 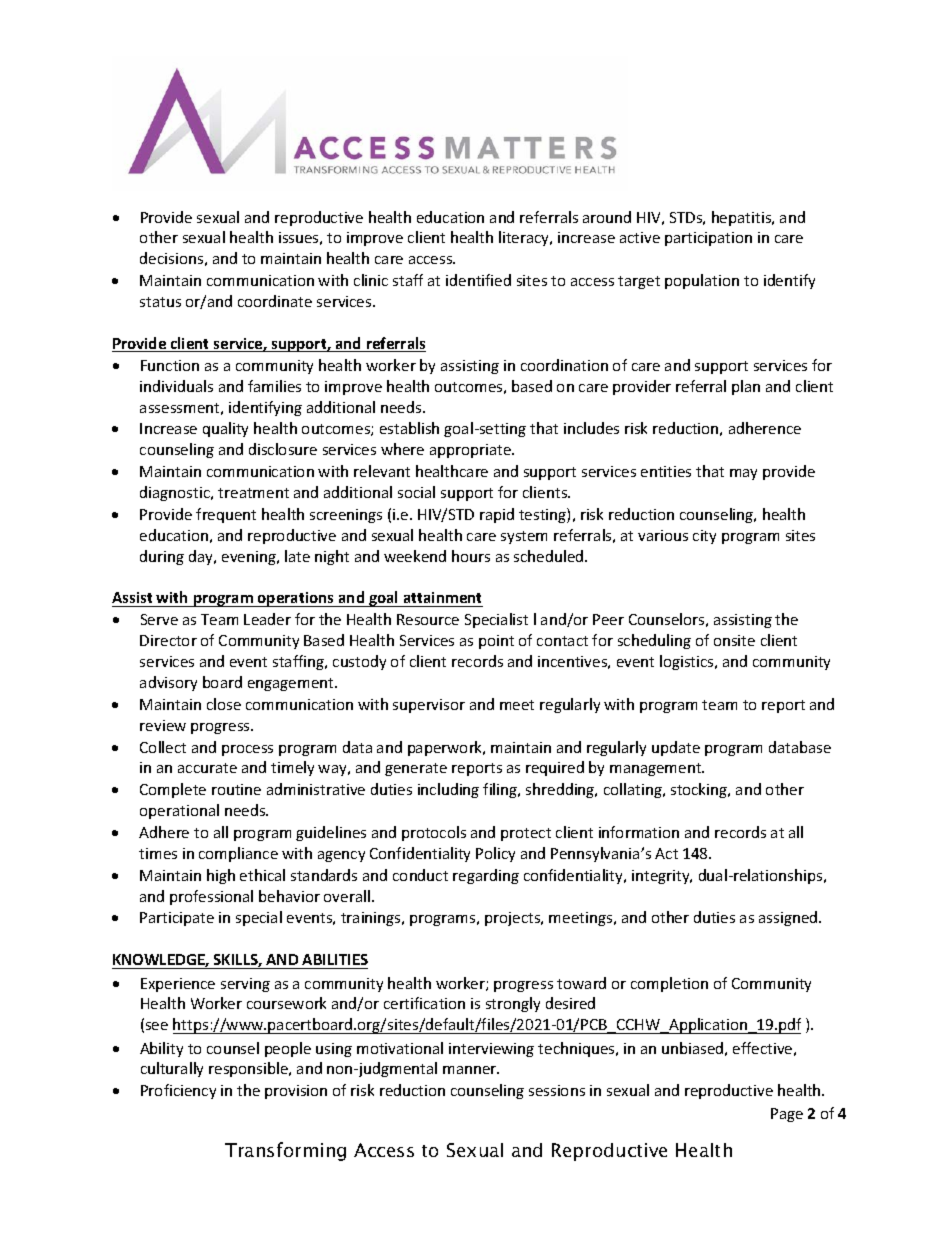 I want to click on Page, so click(x=787, y=1115).
